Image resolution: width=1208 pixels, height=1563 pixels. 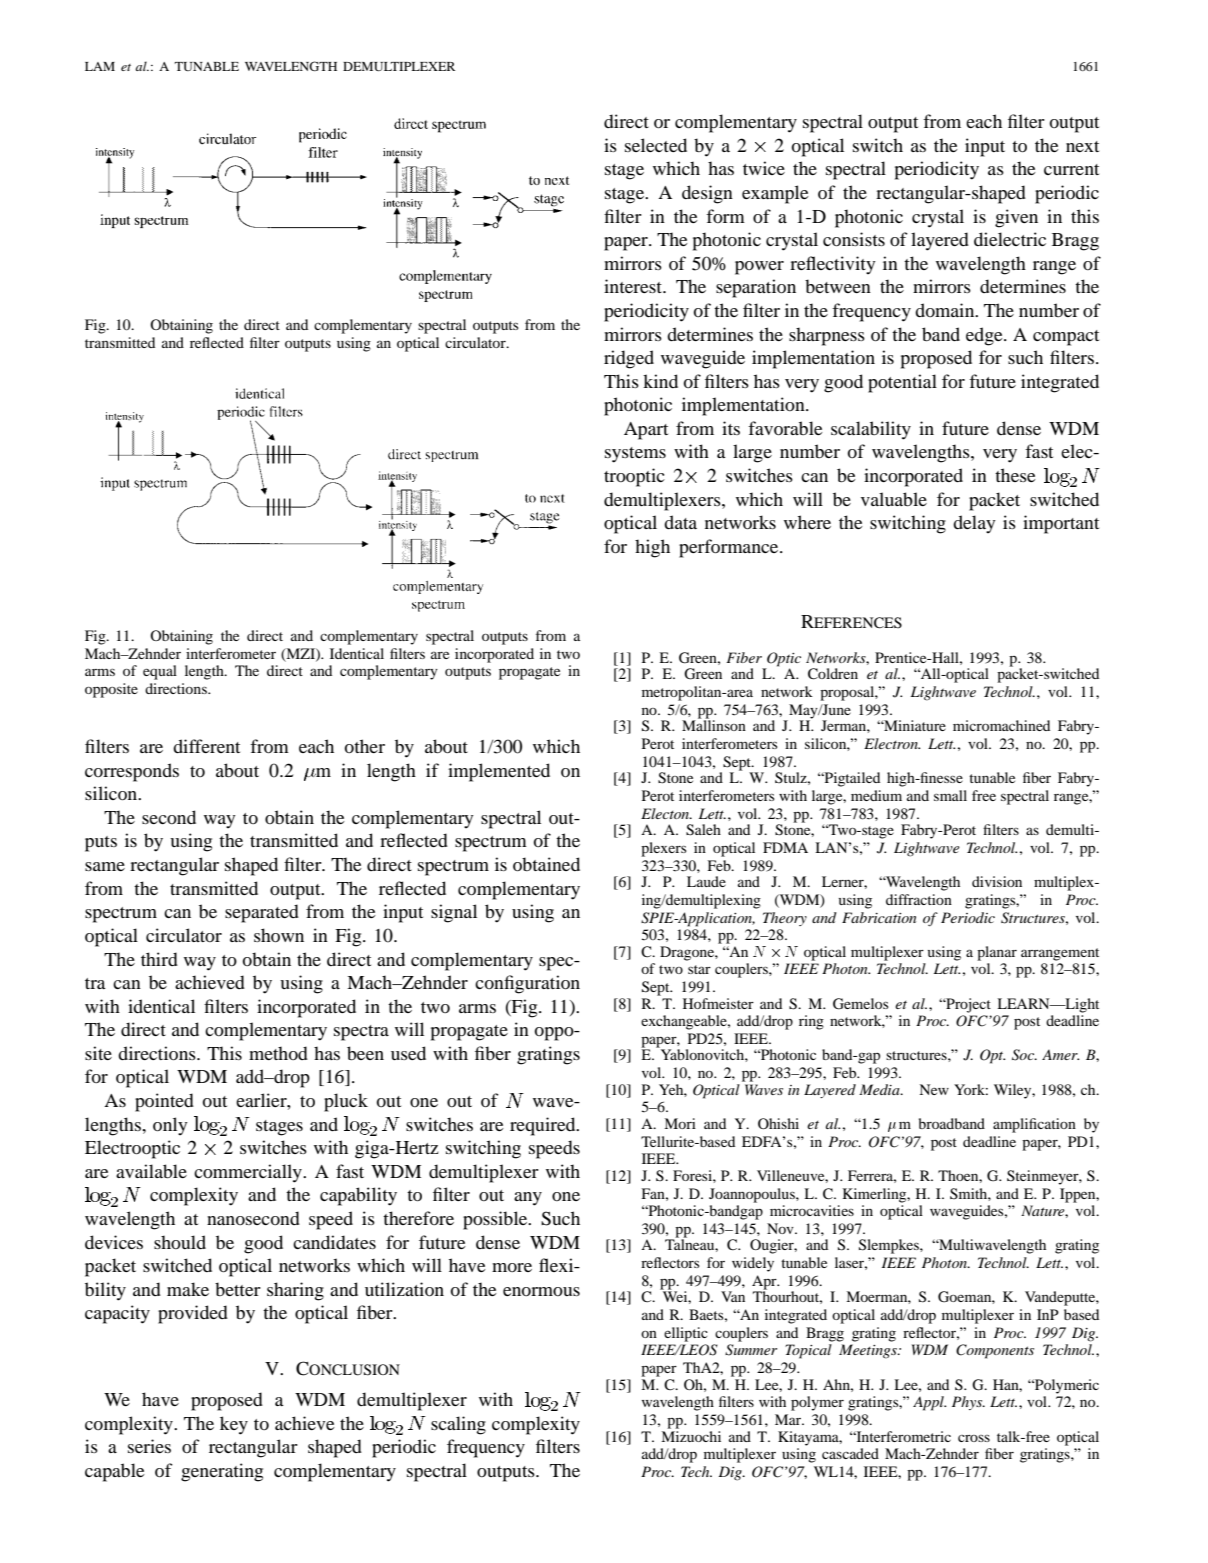 I want to click on small, so click(x=950, y=795).
